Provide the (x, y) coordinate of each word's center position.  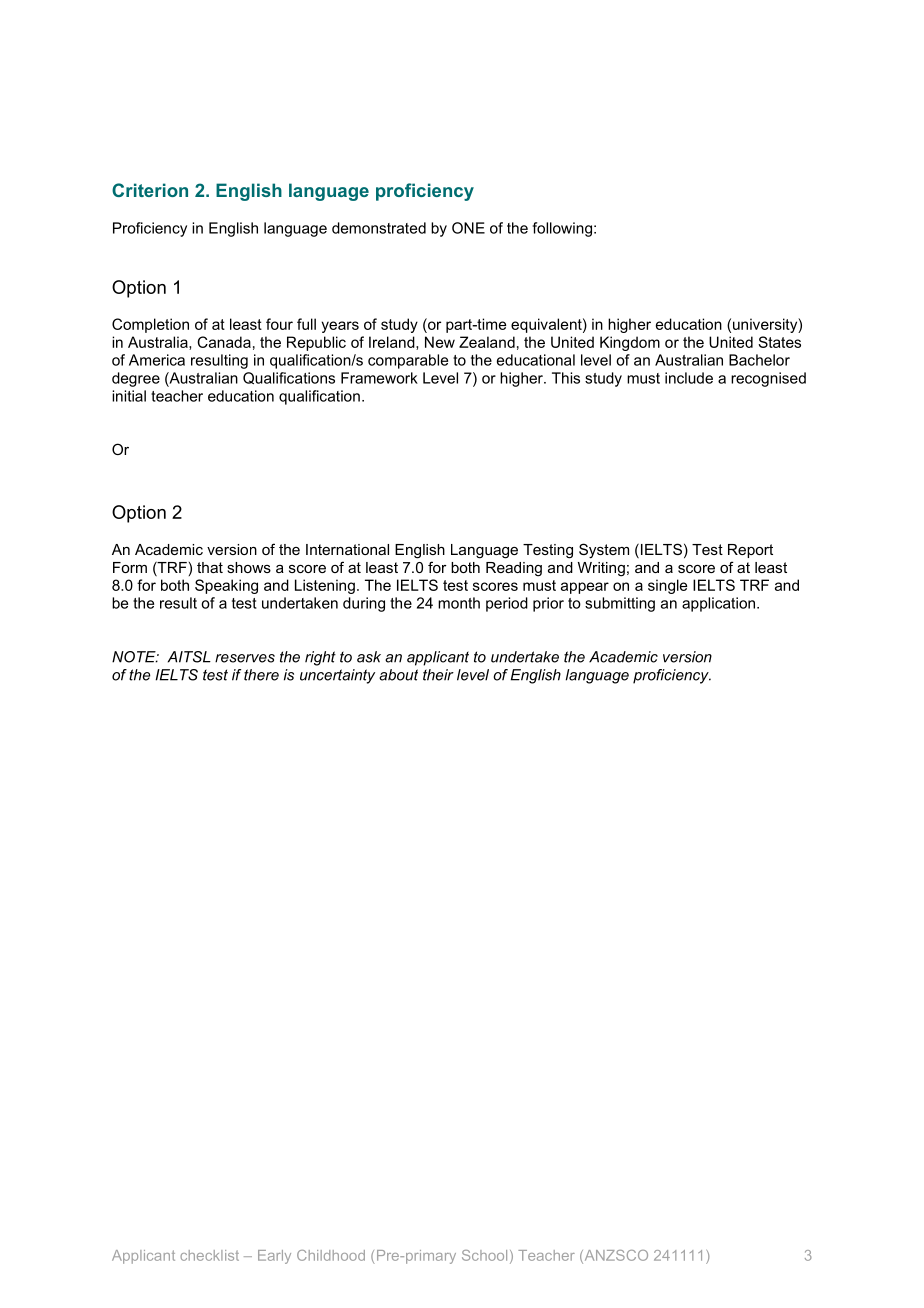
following (562, 229)
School (484, 1255)
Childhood (331, 1255)
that (210, 567)
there (261, 675)
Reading (514, 569)
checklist (209, 1255)
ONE (468, 228)
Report (750, 551)
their (438, 675)
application (718, 604)
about (398, 675)
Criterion (150, 190)
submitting (620, 604)
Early (274, 1257)
